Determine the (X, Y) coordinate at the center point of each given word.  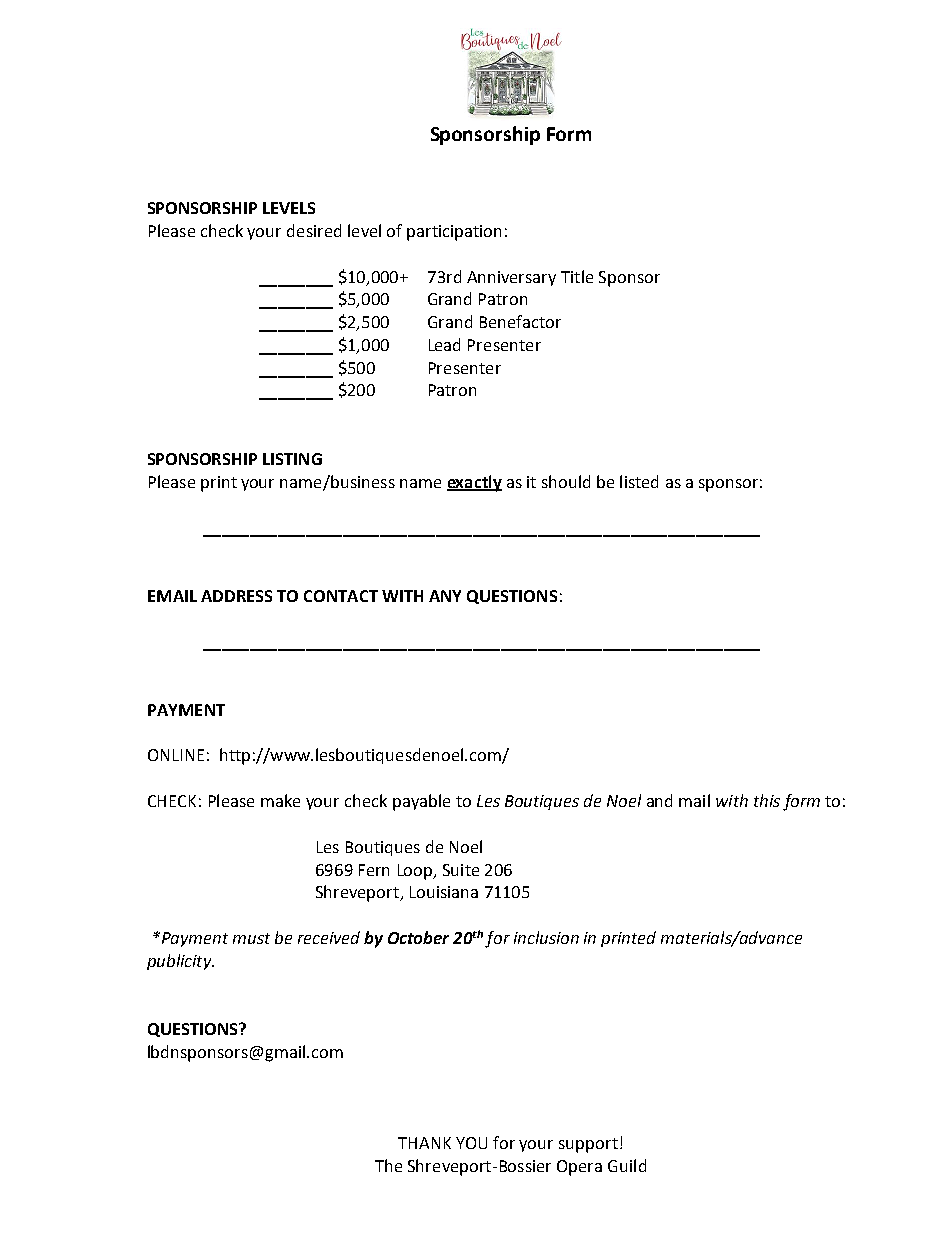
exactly (474, 483)
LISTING (292, 459)
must (251, 938)
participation (454, 233)
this (767, 800)
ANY (445, 596)
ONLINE (176, 755)
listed (639, 481)
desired (314, 230)
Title (577, 276)
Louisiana (444, 892)
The (388, 1165)
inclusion (546, 937)
